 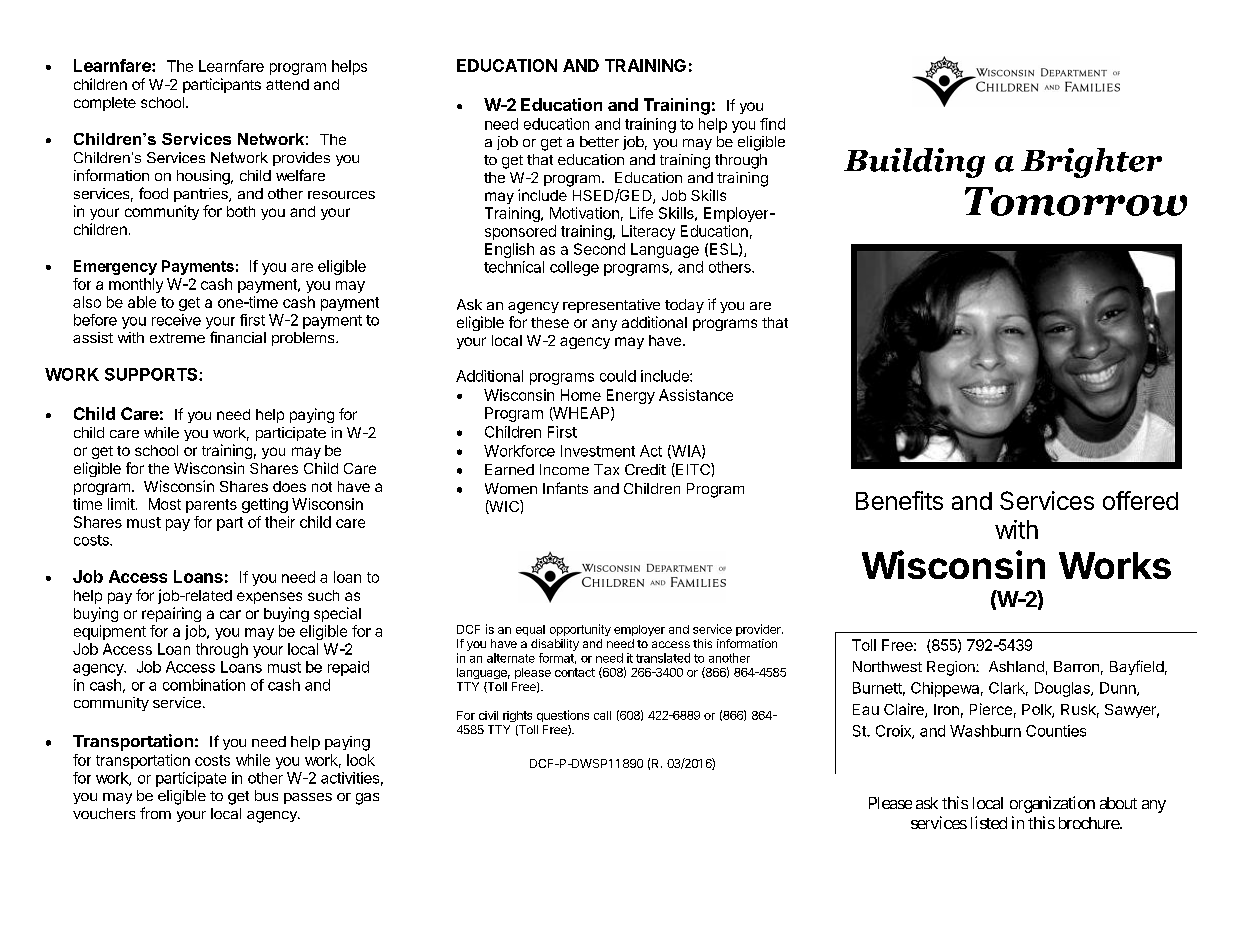 What do you see at coordinates (287, 84) in the image?
I see `attend` at bounding box center [287, 84].
